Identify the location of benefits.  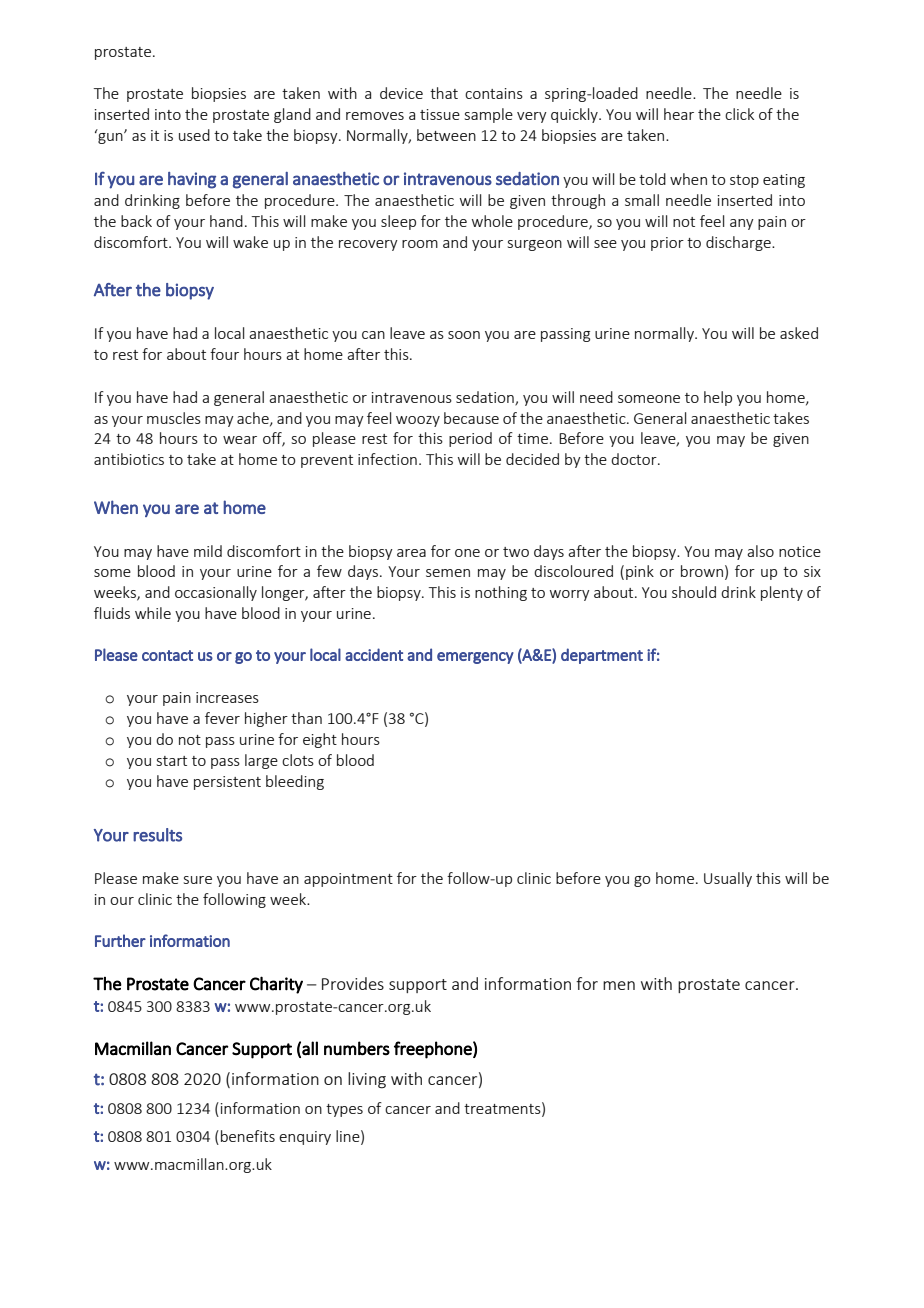
(248, 1136).
